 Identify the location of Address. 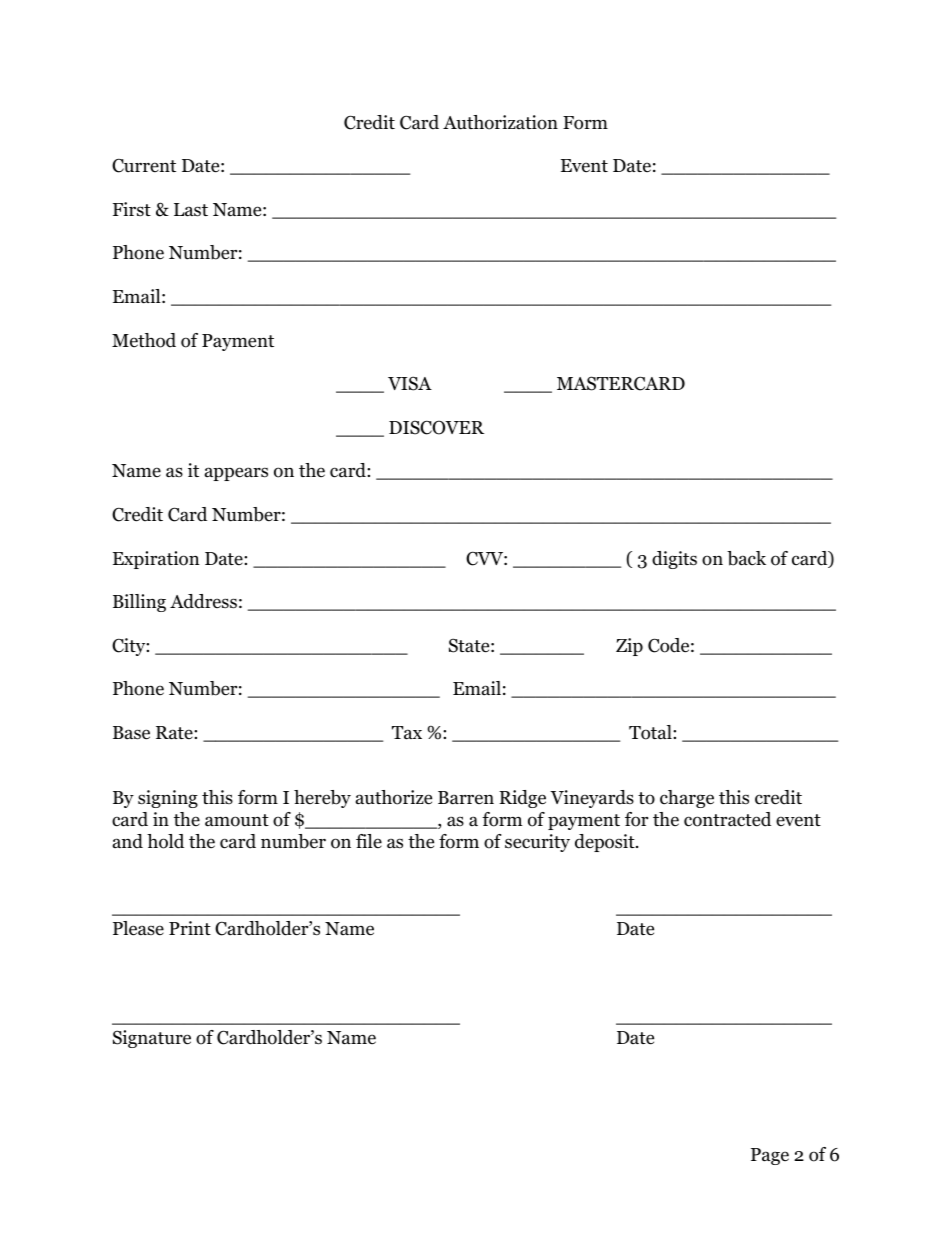
(203, 601).
